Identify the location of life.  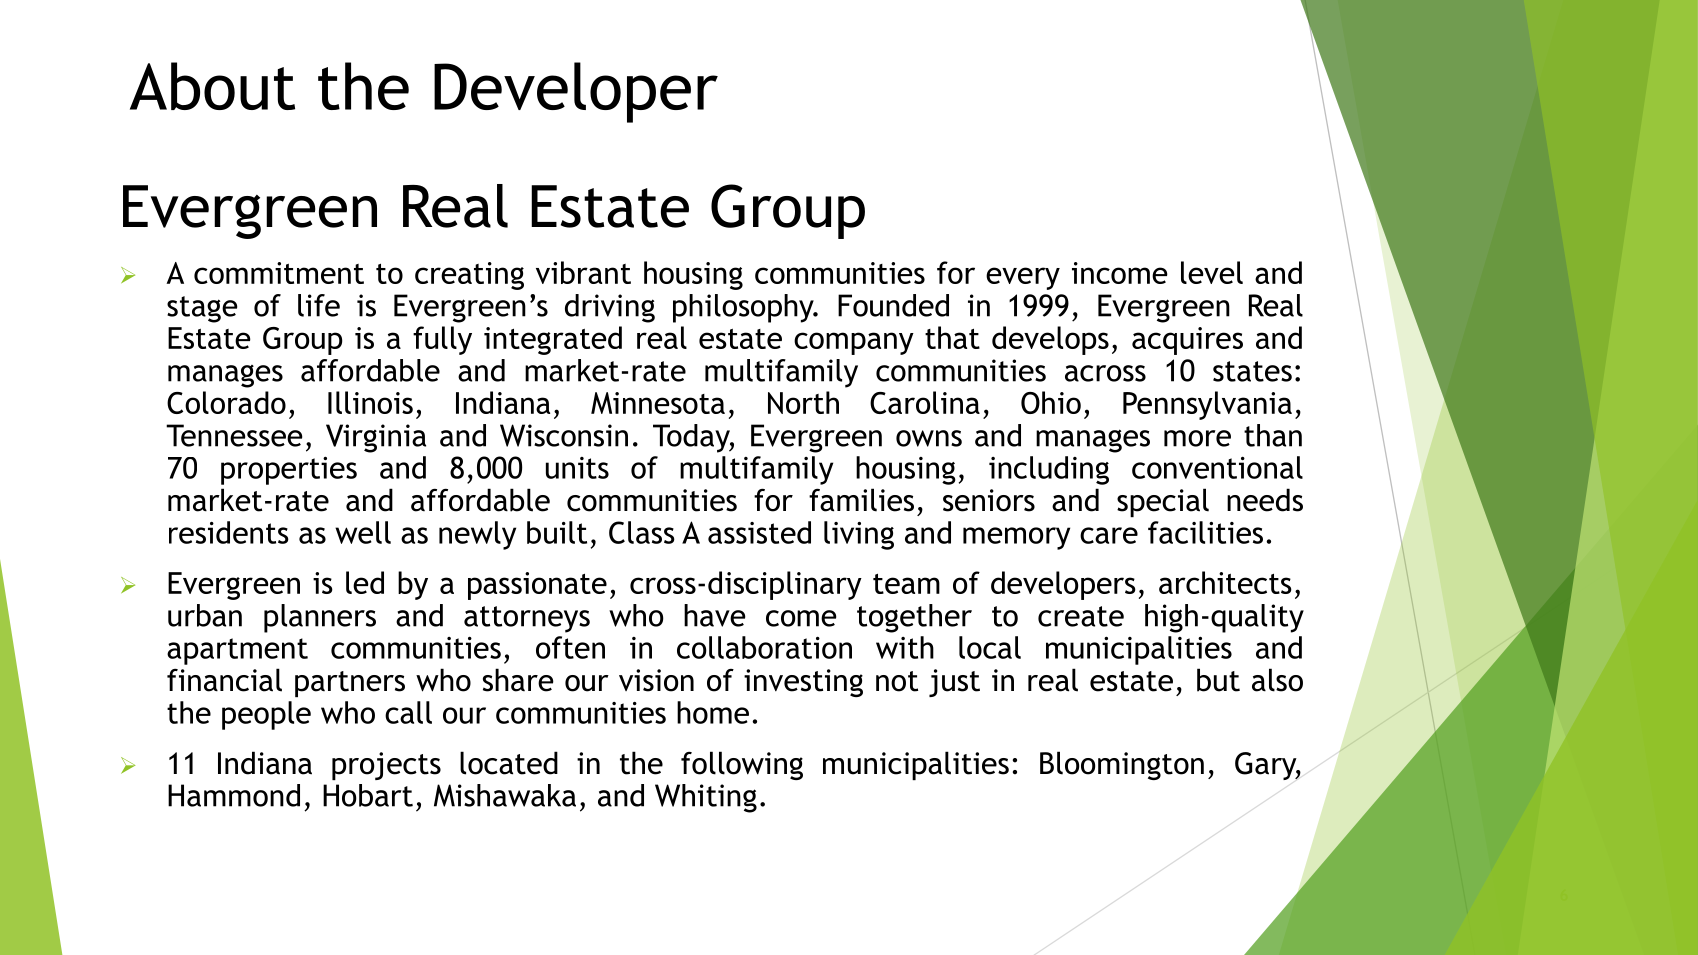
(319, 305).
